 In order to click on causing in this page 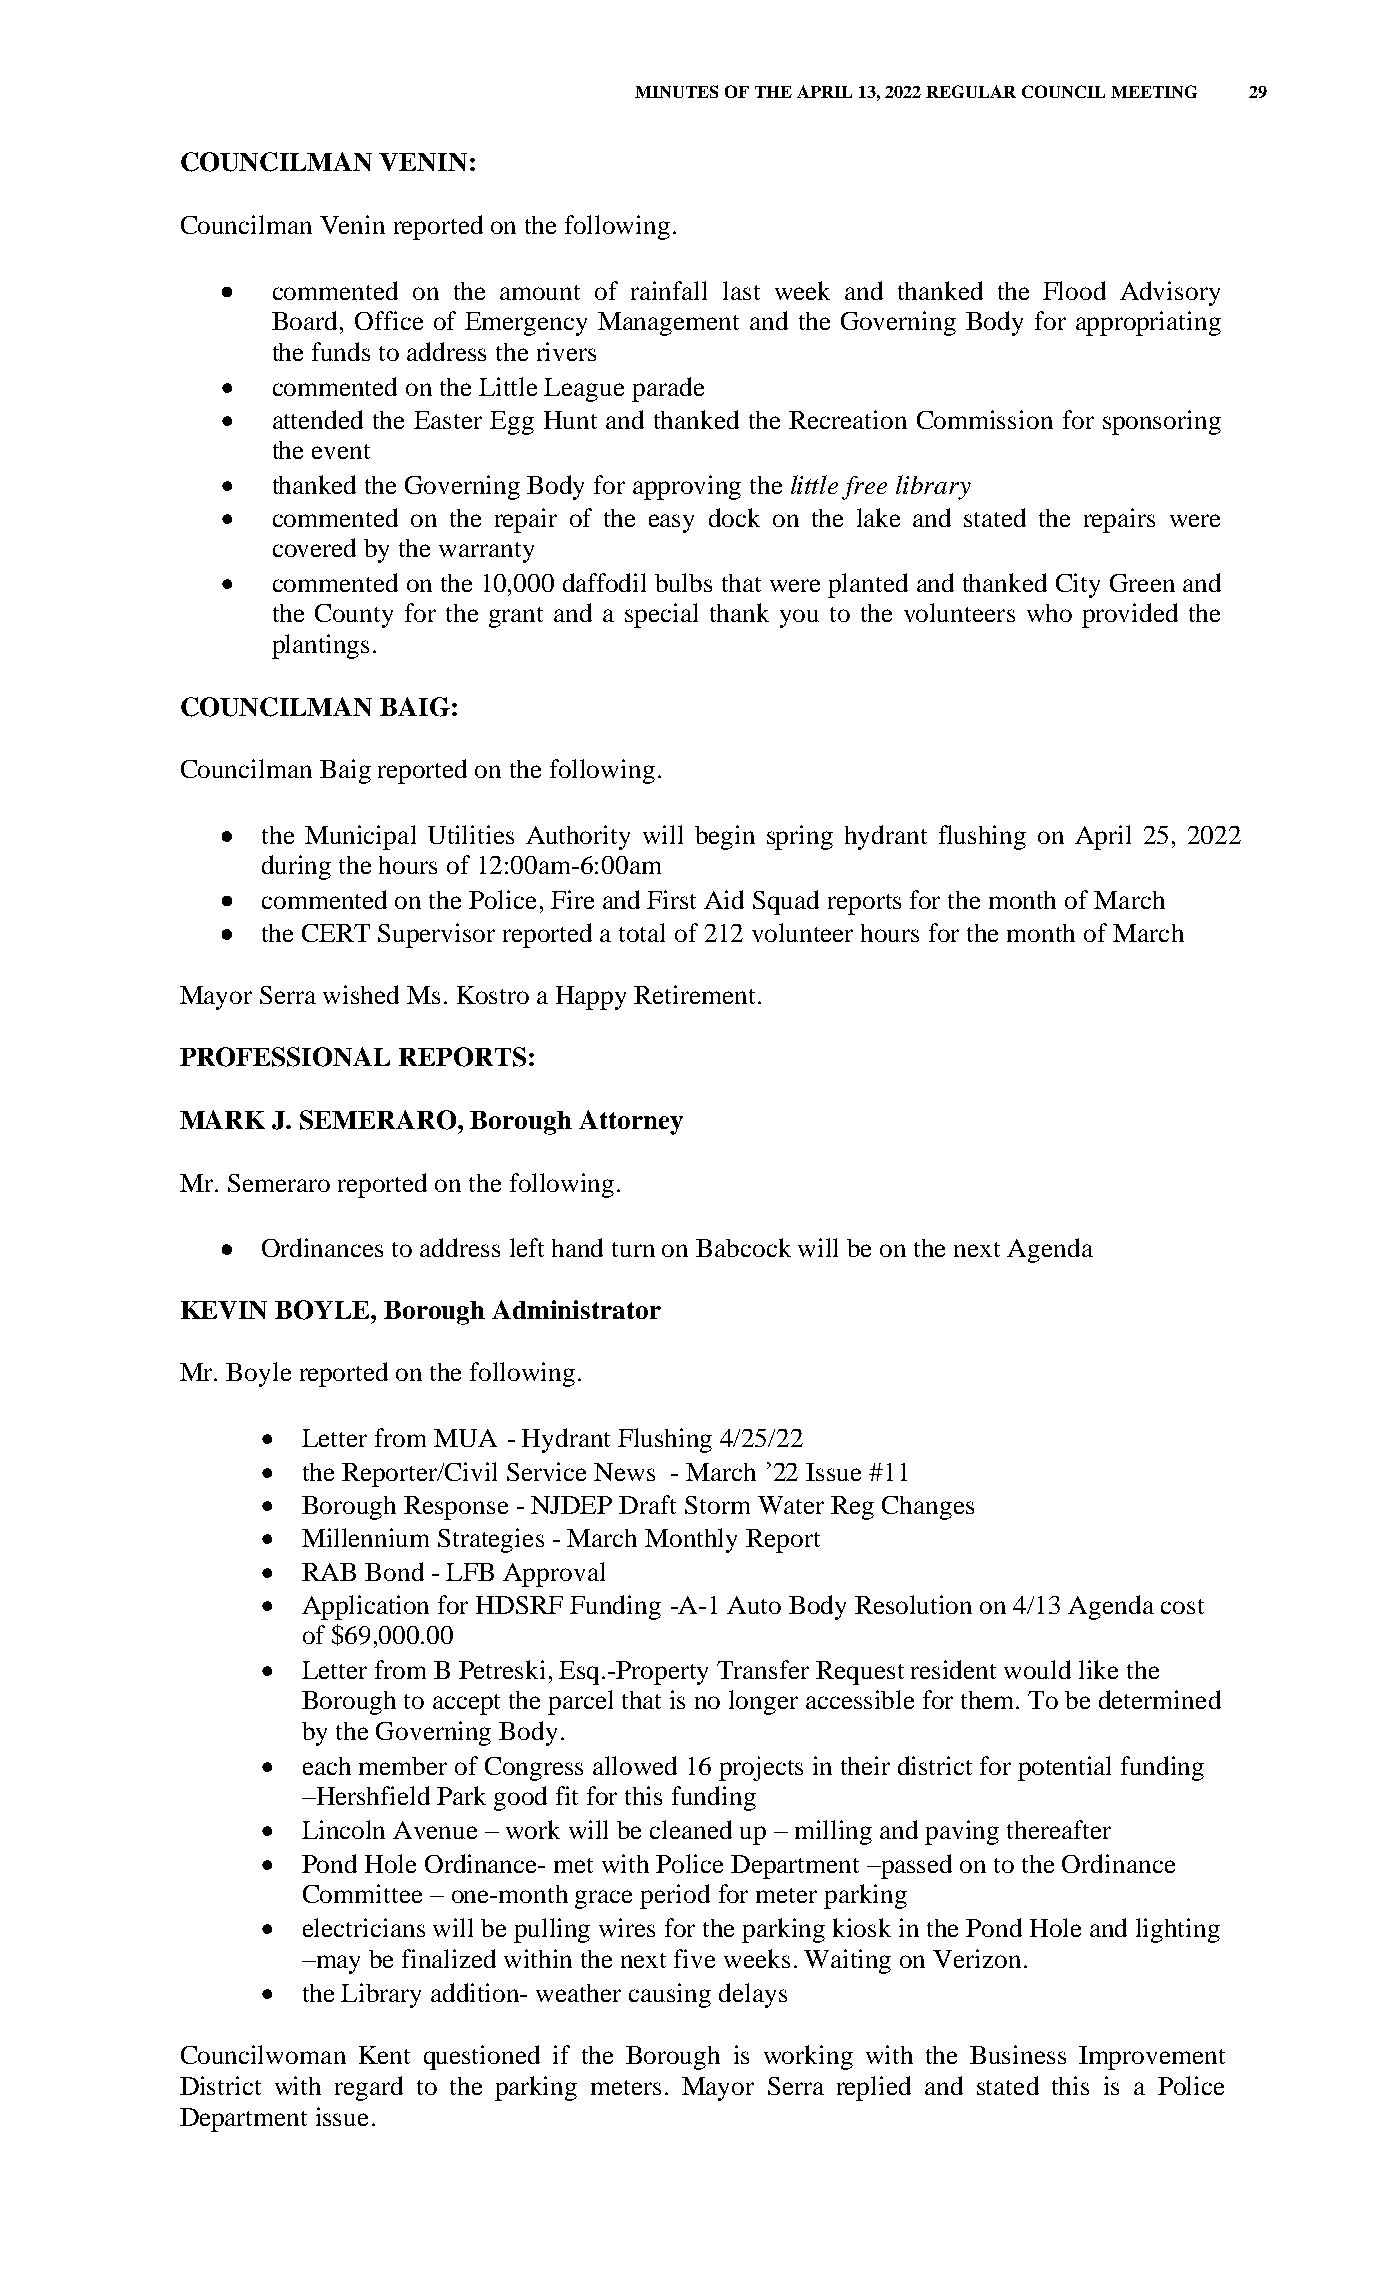, I will do `click(670, 1995)`.
